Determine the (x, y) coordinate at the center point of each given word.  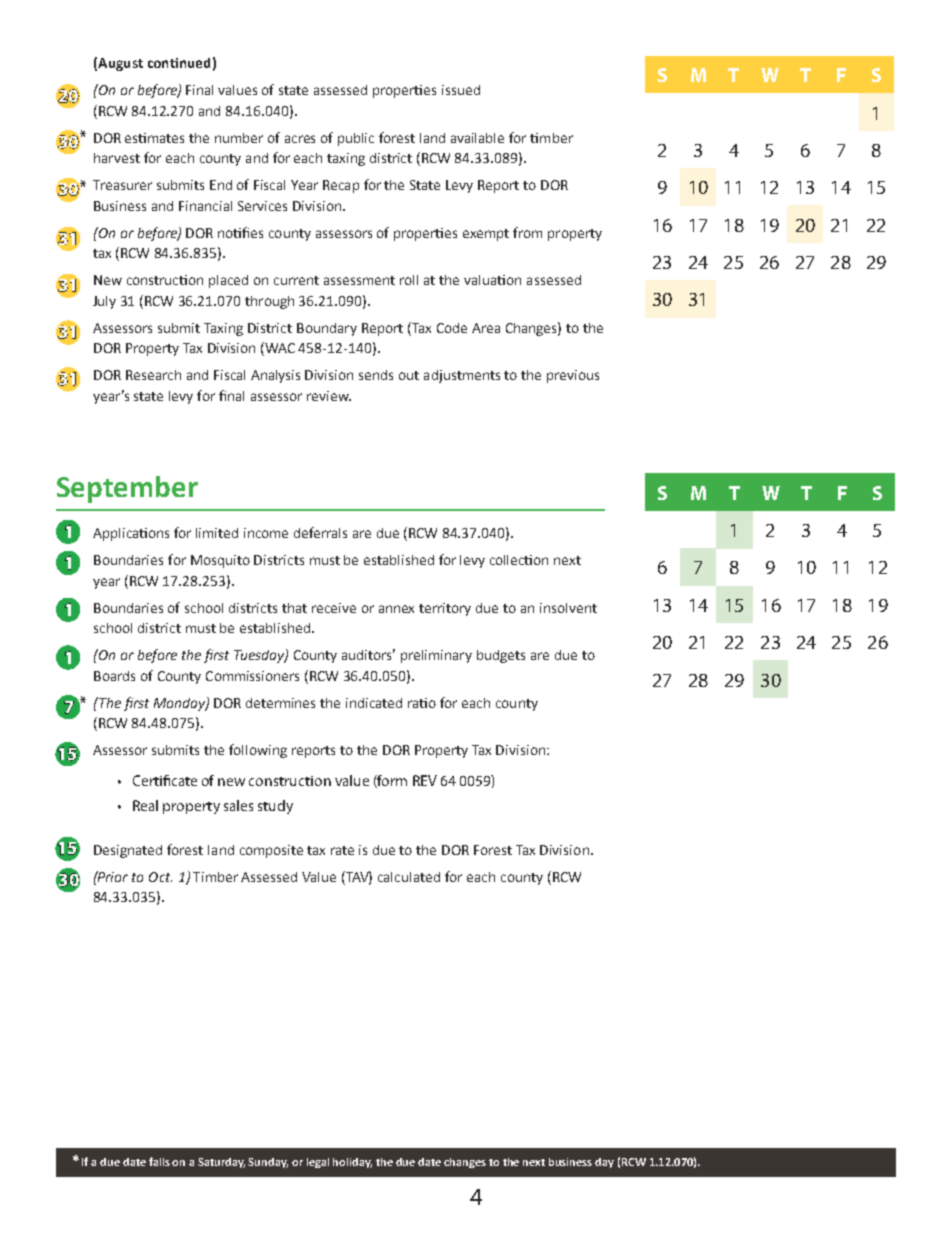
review (329, 396)
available (477, 138)
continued (179, 63)
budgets (501, 656)
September (127, 489)
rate (342, 850)
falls (159, 1161)
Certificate (165, 780)
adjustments (462, 376)
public (356, 139)
